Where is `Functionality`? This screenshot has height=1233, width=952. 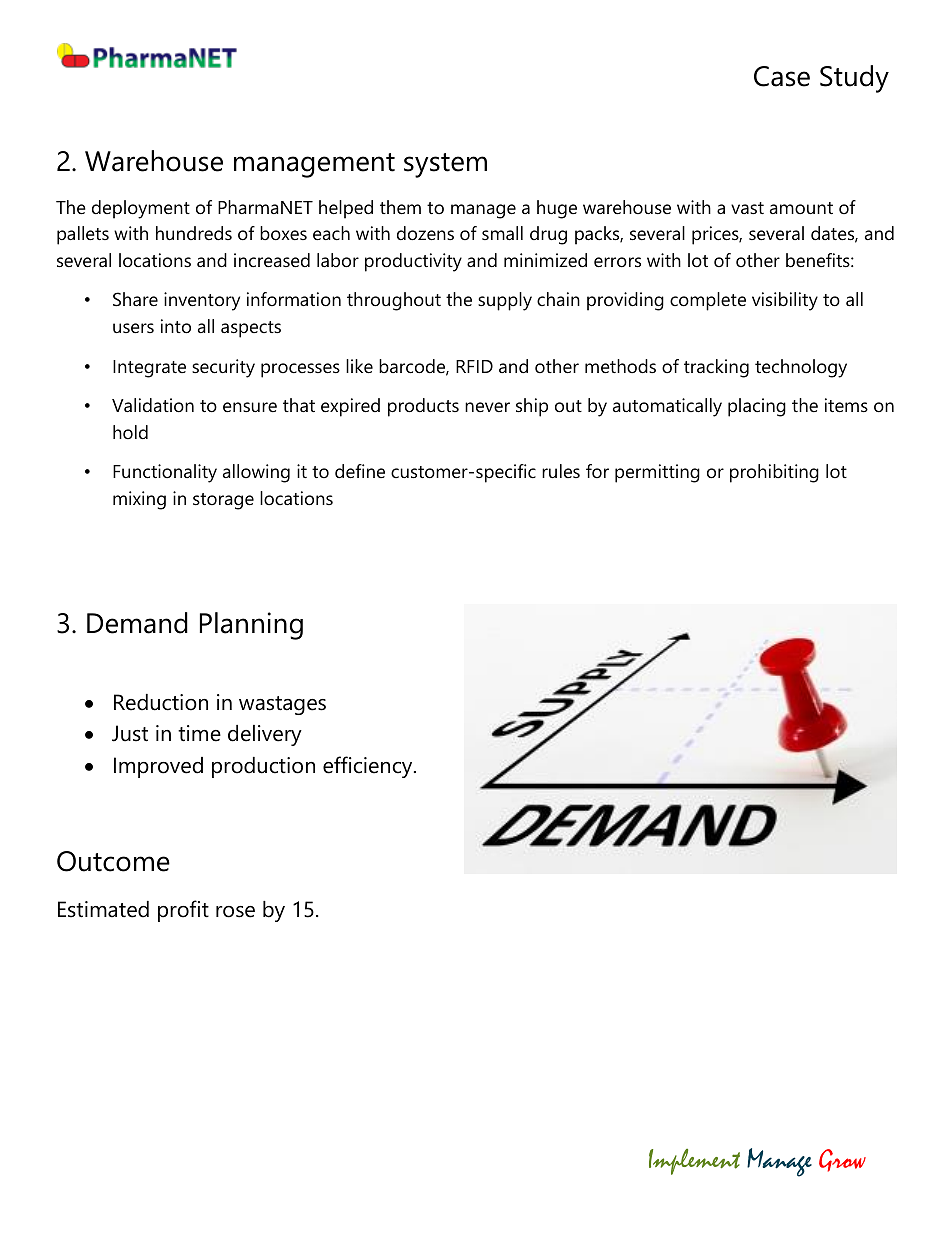 Functionality is located at coordinates (165, 473).
